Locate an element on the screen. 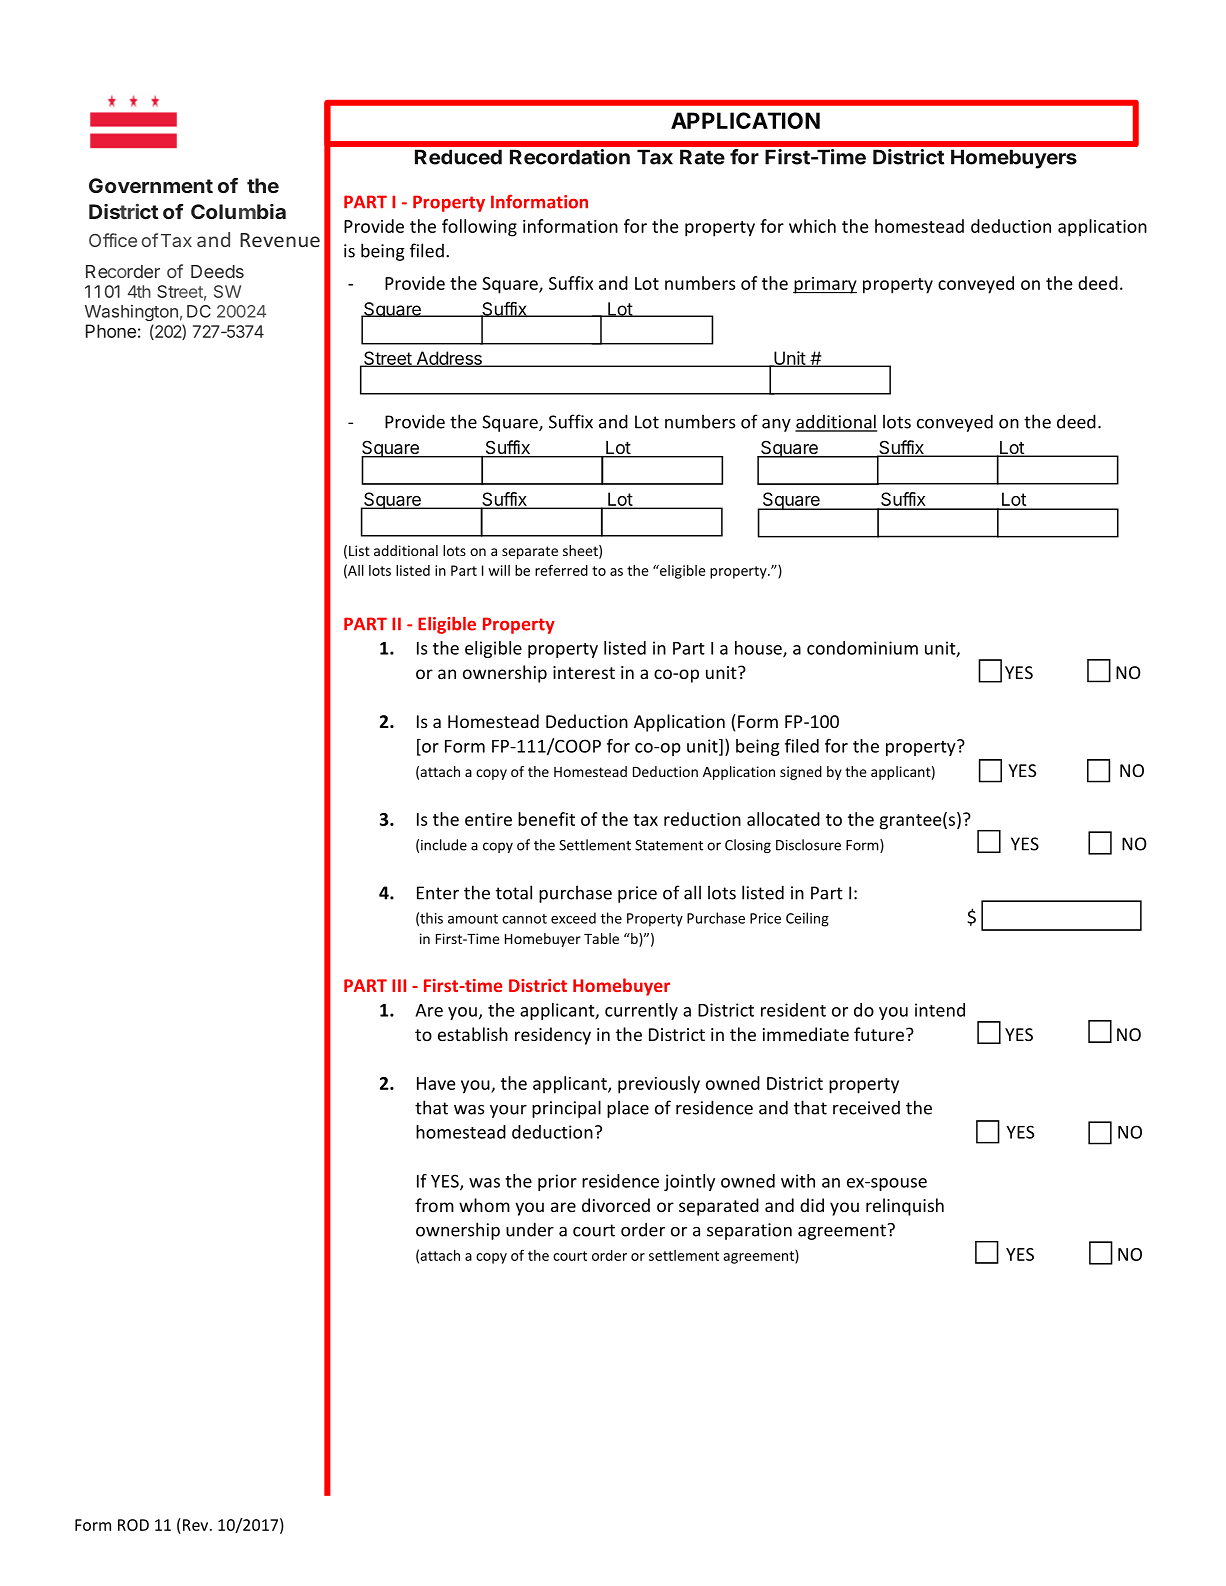 The height and width of the screenshot is (1586, 1226). any is located at coordinates (776, 425).
